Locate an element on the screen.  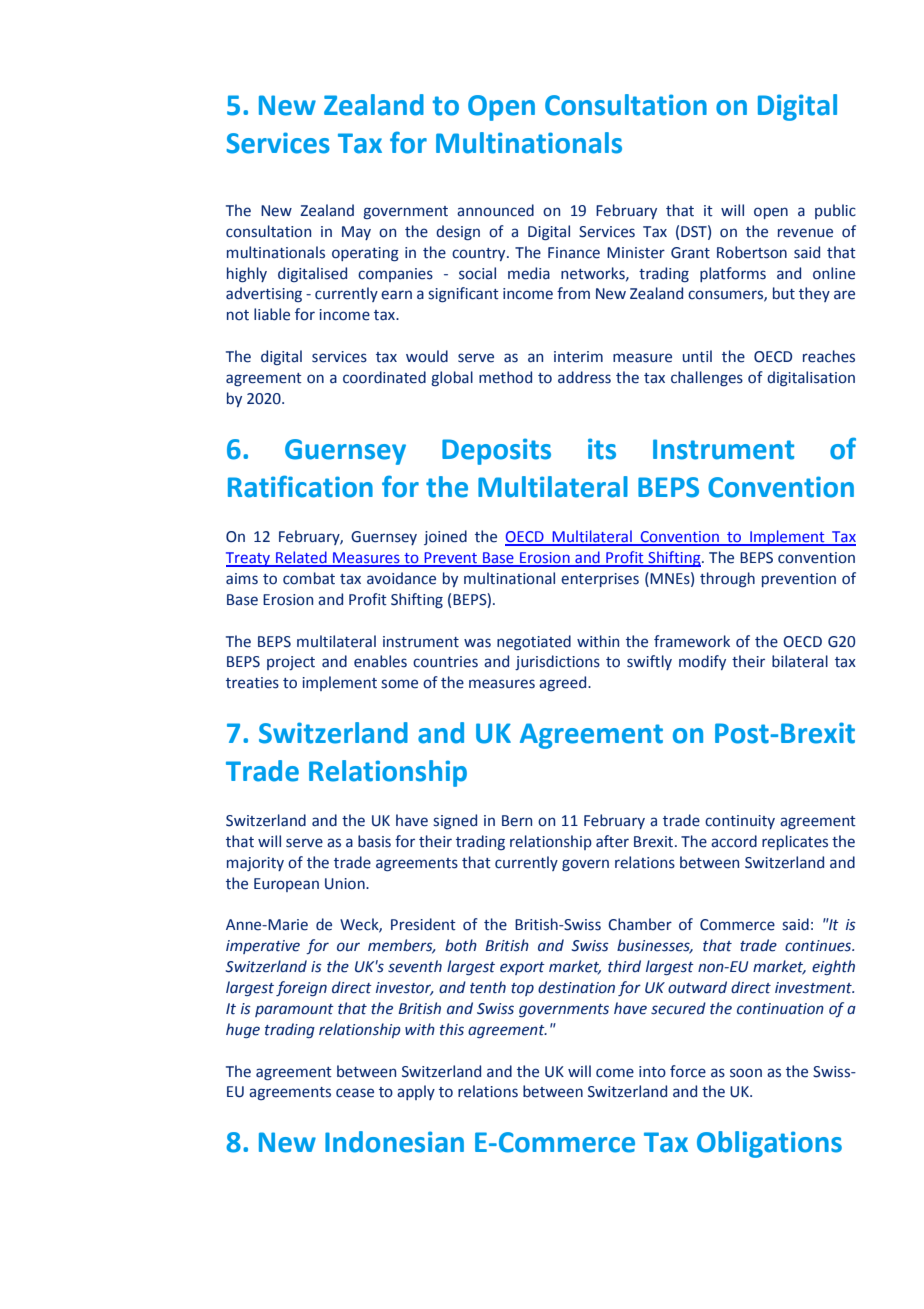
Finance is located at coordinates (574, 253).
